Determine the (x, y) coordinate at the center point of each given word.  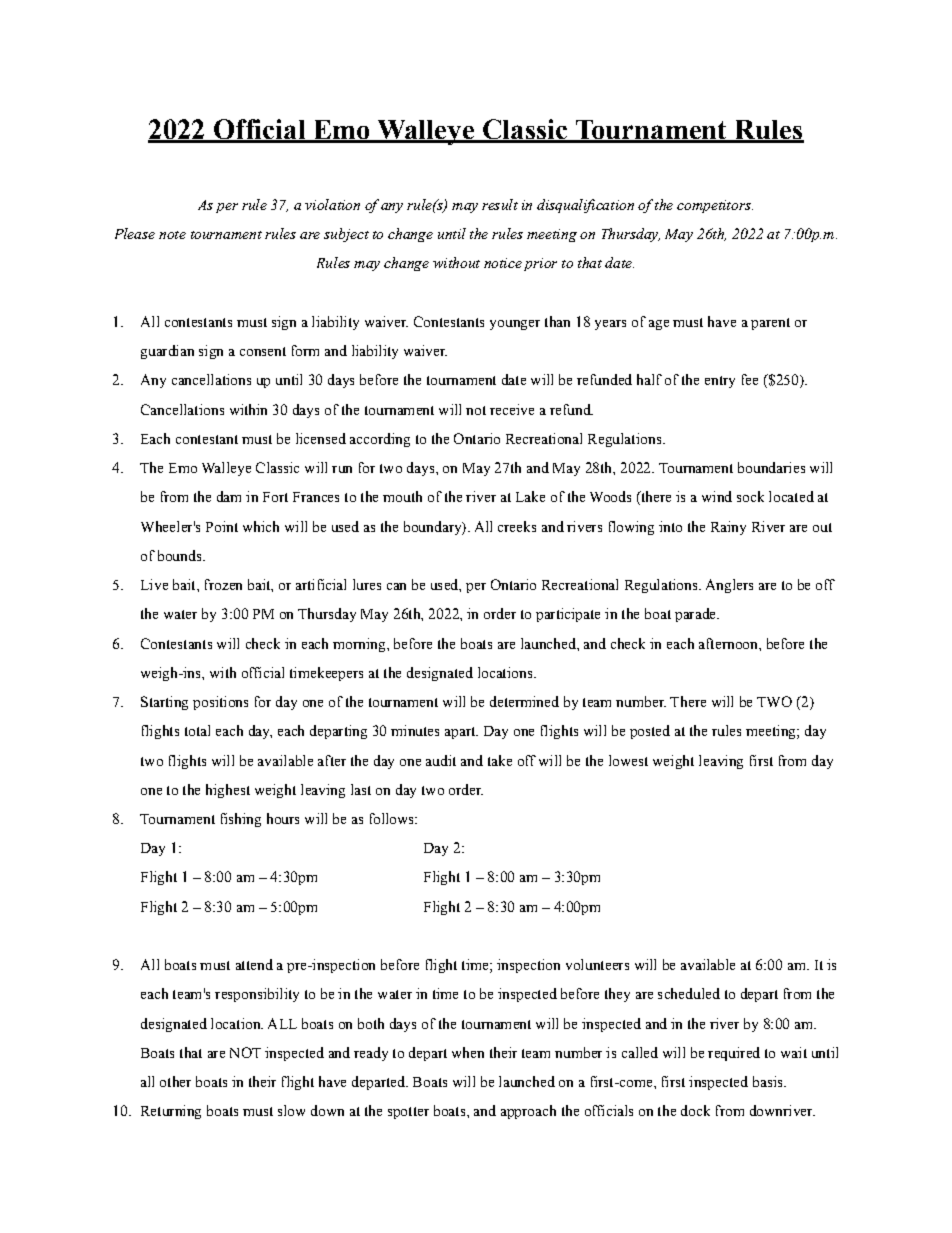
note (172, 235)
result (500, 204)
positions (220, 703)
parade (696, 615)
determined (524, 701)
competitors (715, 206)
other (175, 1081)
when (468, 1052)
